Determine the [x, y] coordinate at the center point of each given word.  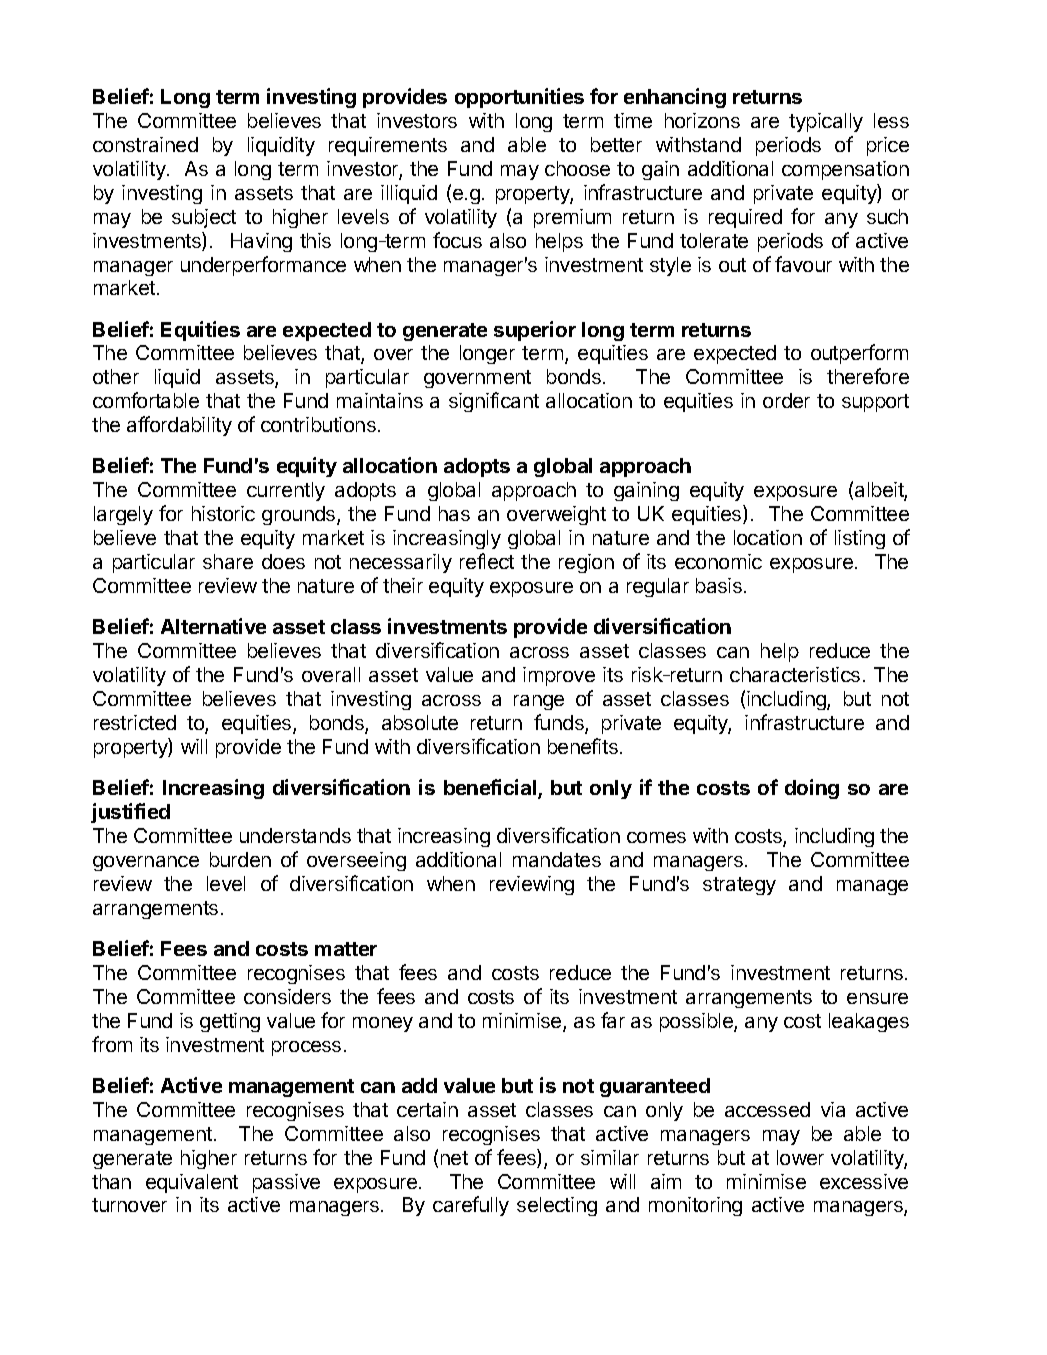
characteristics [795, 674]
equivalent [192, 1183]
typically [826, 122]
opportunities [519, 98]
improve [559, 676]
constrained [145, 144]
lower [800, 1157]
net [454, 1158]
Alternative [213, 626]
